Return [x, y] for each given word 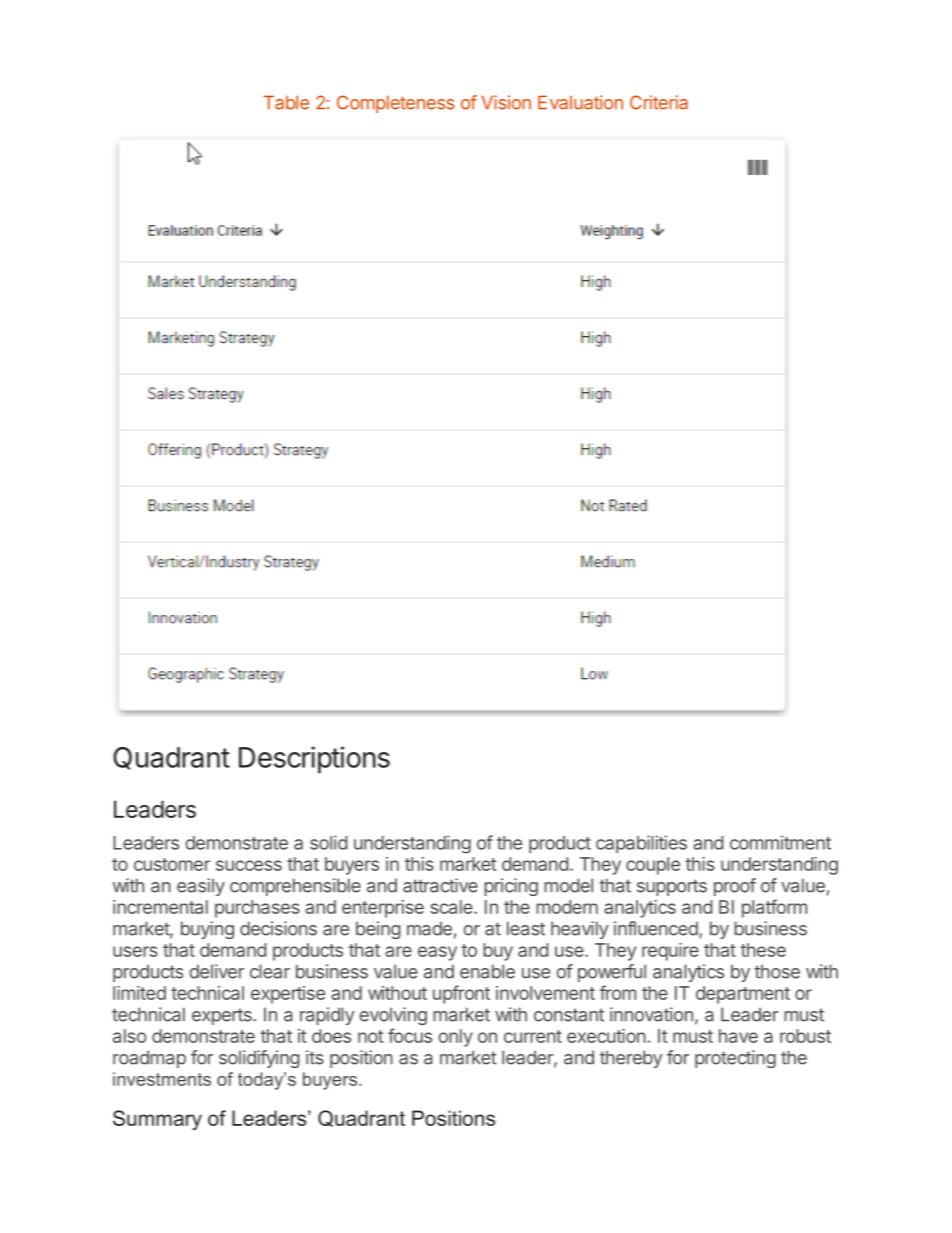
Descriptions [314, 759]
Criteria [659, 102]
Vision [506, 102]
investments [162, 1079]
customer [172, 864]
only [456, 1038]
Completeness [396, 104]
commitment [780, 842]
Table [286, 102]
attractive [440, 885]
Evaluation [580, 102]
